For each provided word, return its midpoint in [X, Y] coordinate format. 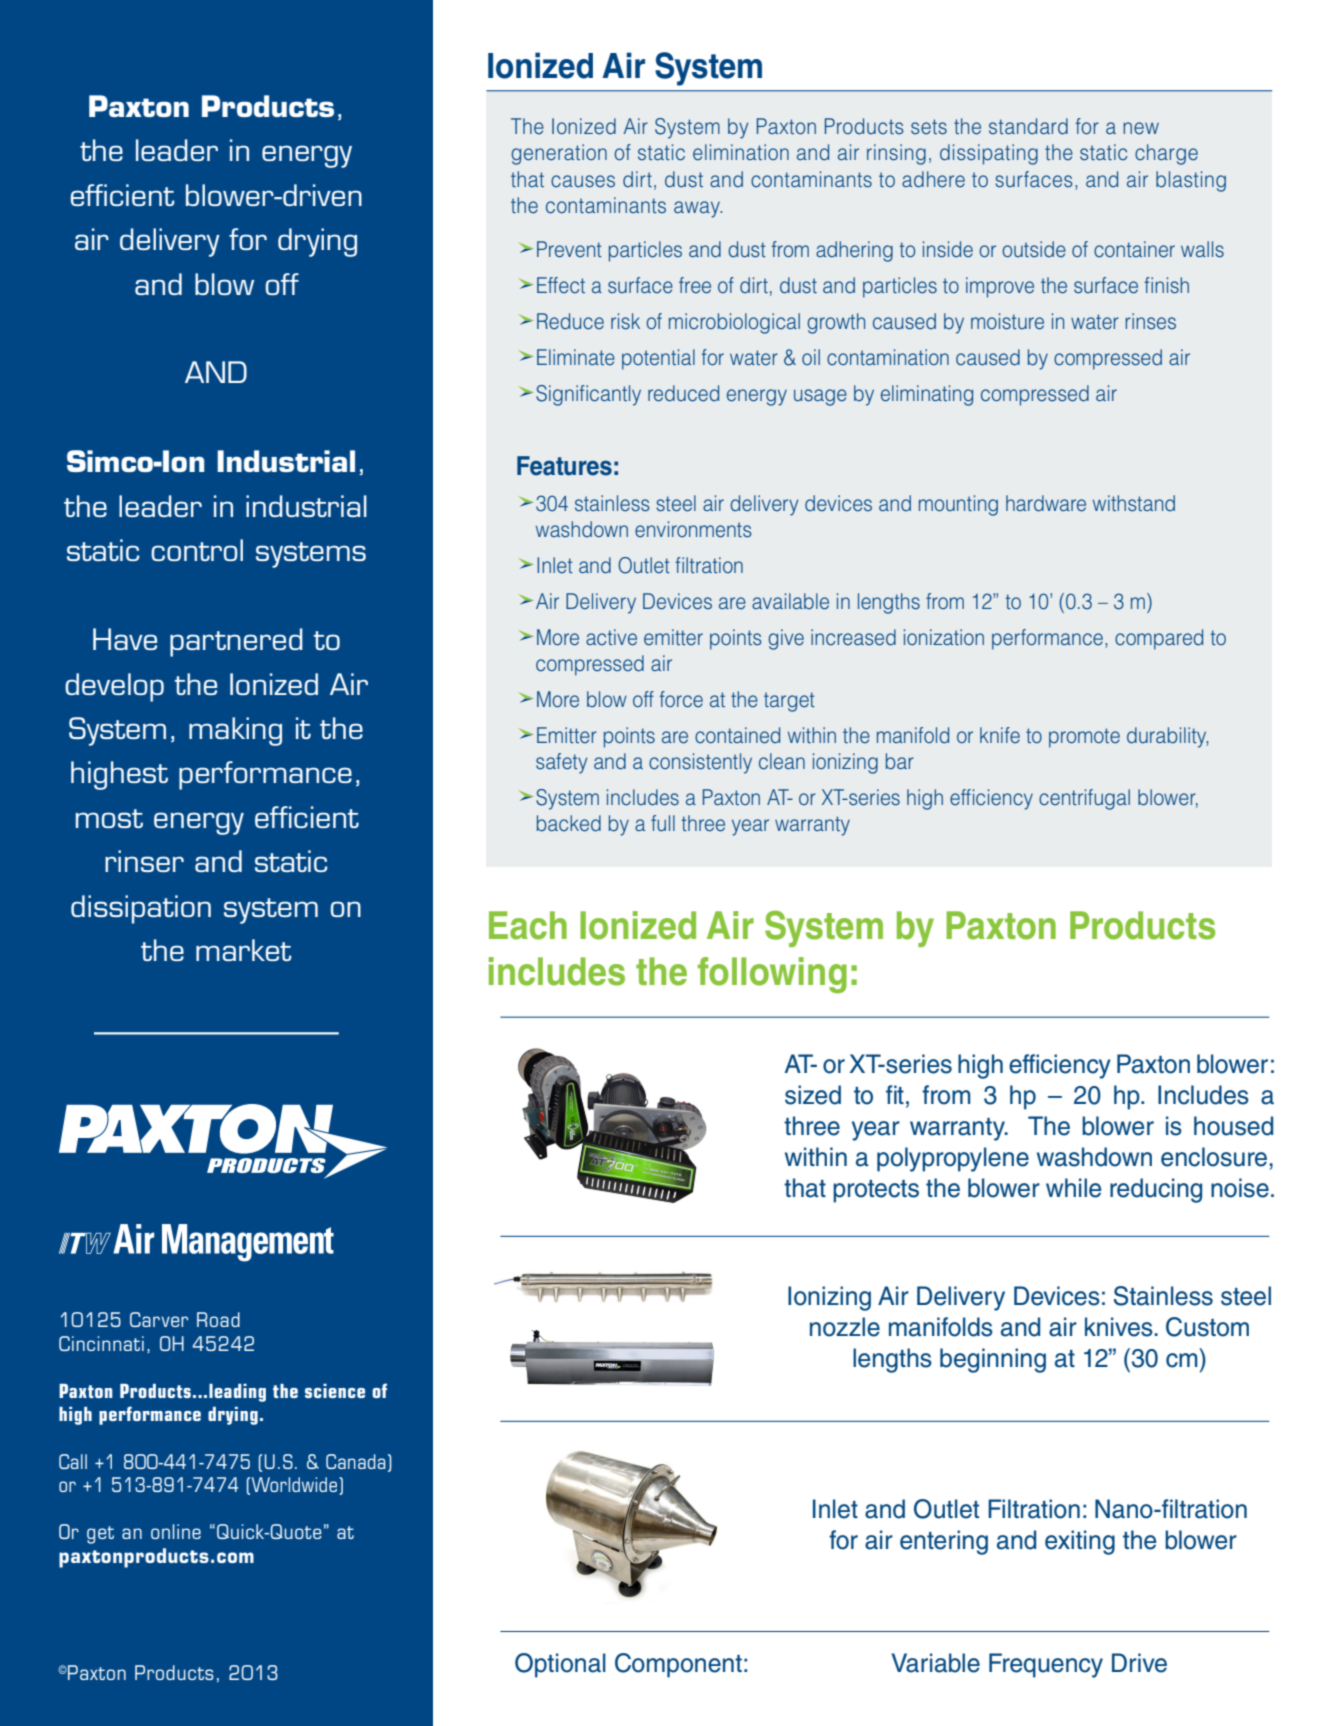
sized [813, 1095]
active [611, 637]
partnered [236, 642]
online [176, 1531]
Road [218, 1319]
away [698, 209]
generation [559, 154]
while [1074, 1188]
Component [678, 1665]
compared [1159, 639]
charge [1166, 154]
